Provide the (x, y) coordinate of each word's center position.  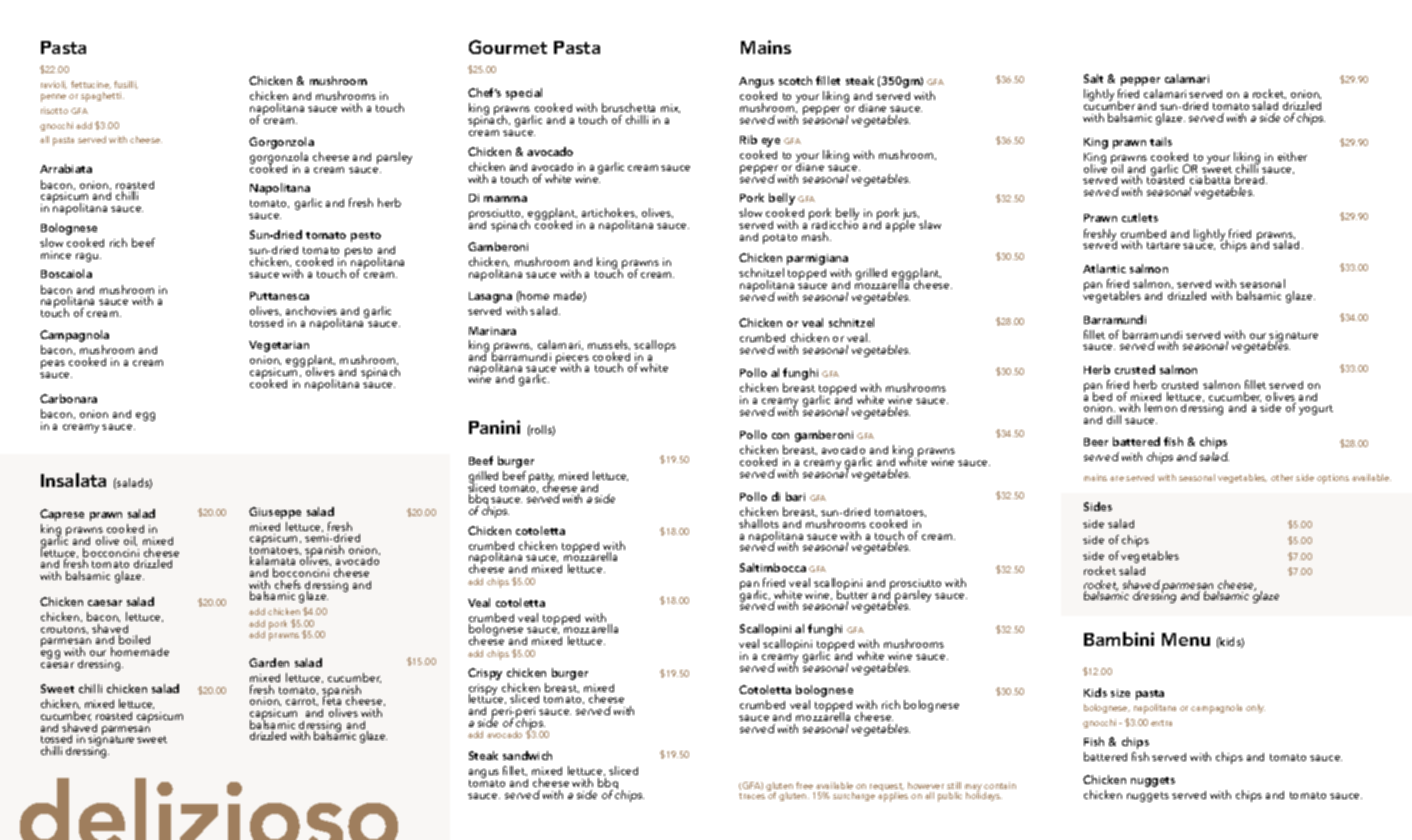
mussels (609, 346)
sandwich (527, 755)
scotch (795, 80)
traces (752, 796)
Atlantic (1104, 268)
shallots (759, 523)
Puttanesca (279, 296)
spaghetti (102, 97)
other (1282, 477)
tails (1161, 141)
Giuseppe (275, 513)
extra (1161, 723)
